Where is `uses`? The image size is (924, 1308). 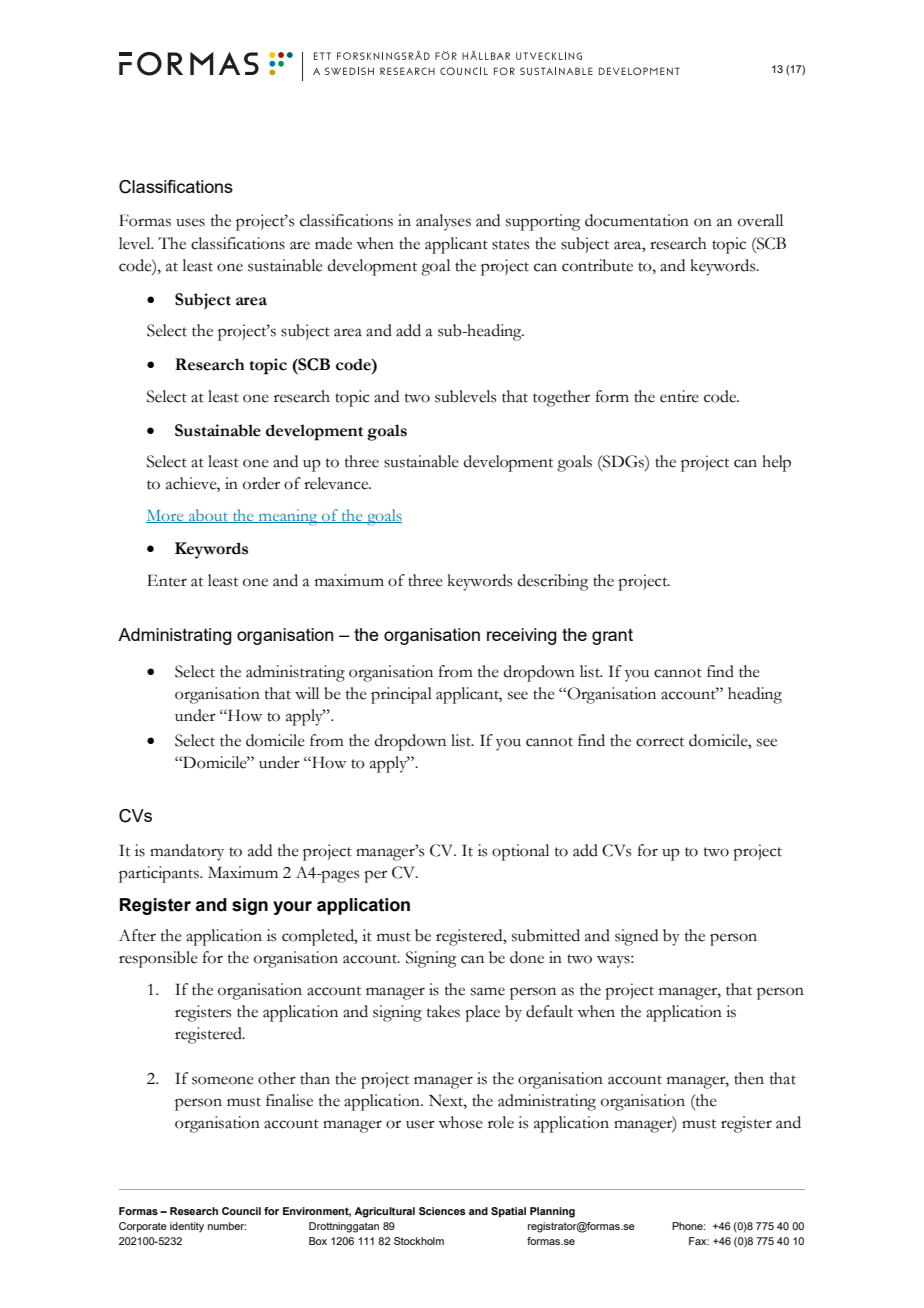 uses is located at coordinates (190, 222).
